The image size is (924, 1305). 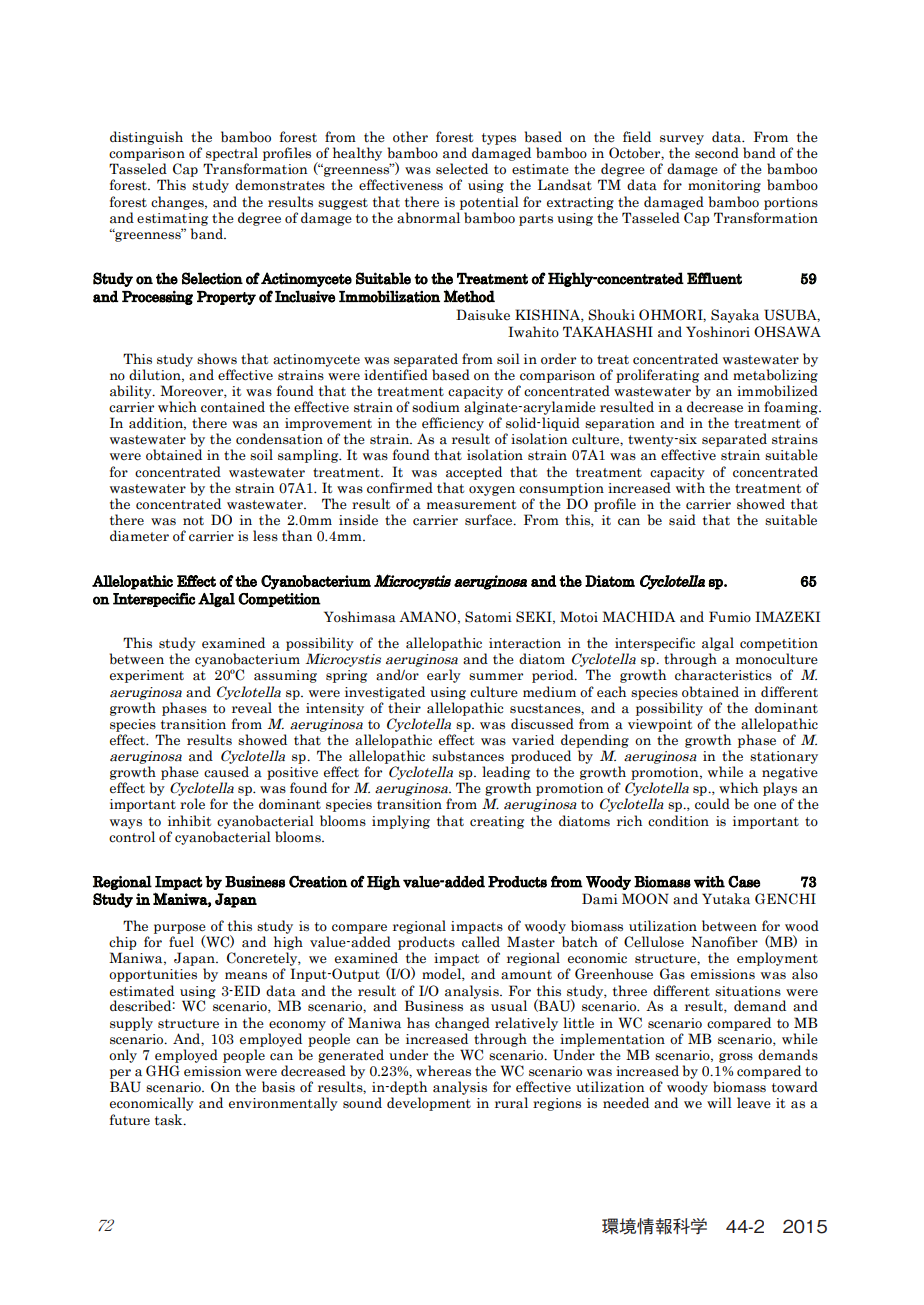 I want to click on whereas, so click(x=443, y=1071).
